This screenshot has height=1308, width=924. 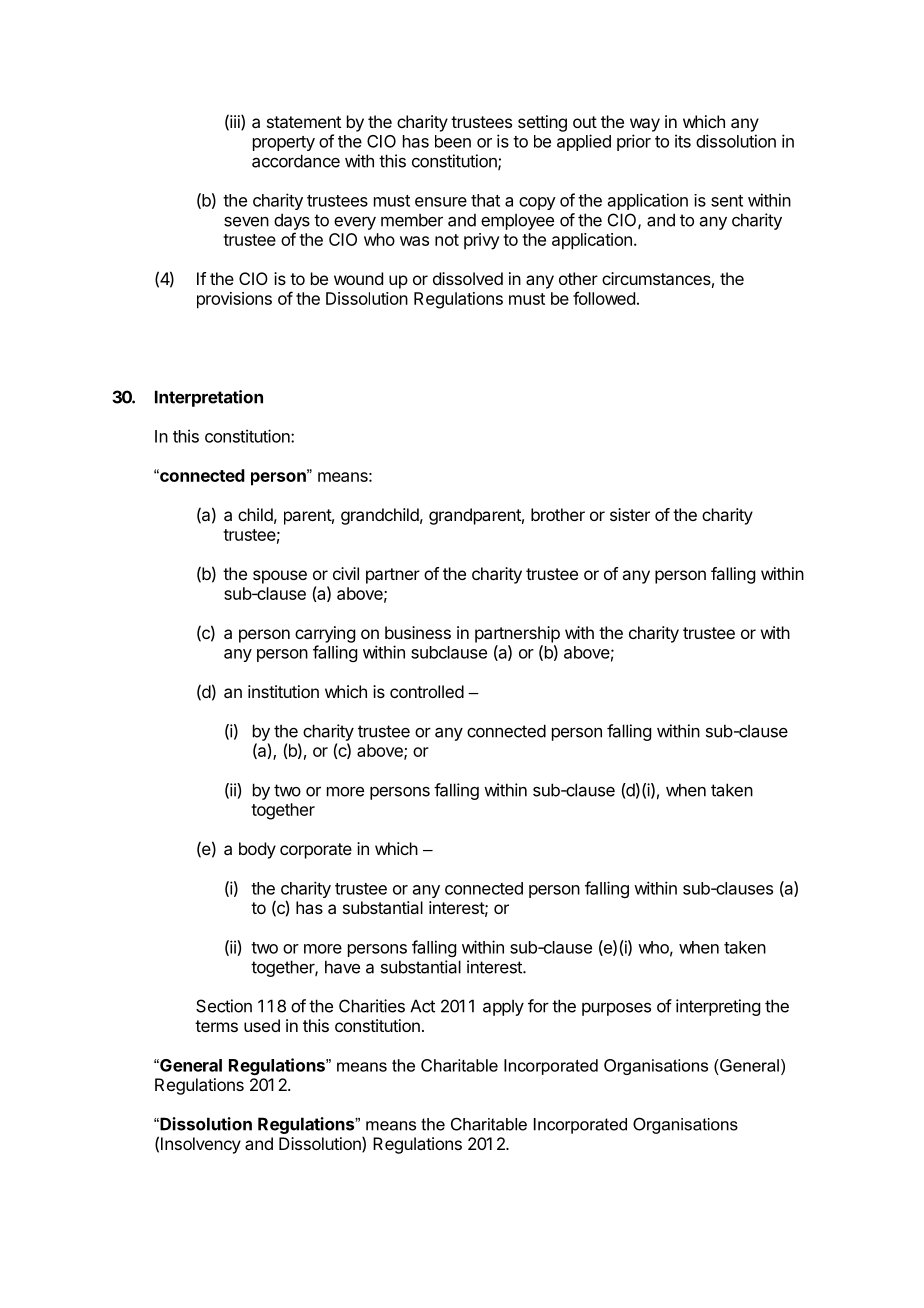 I want to click on followed, so click(x=604, y=298).
